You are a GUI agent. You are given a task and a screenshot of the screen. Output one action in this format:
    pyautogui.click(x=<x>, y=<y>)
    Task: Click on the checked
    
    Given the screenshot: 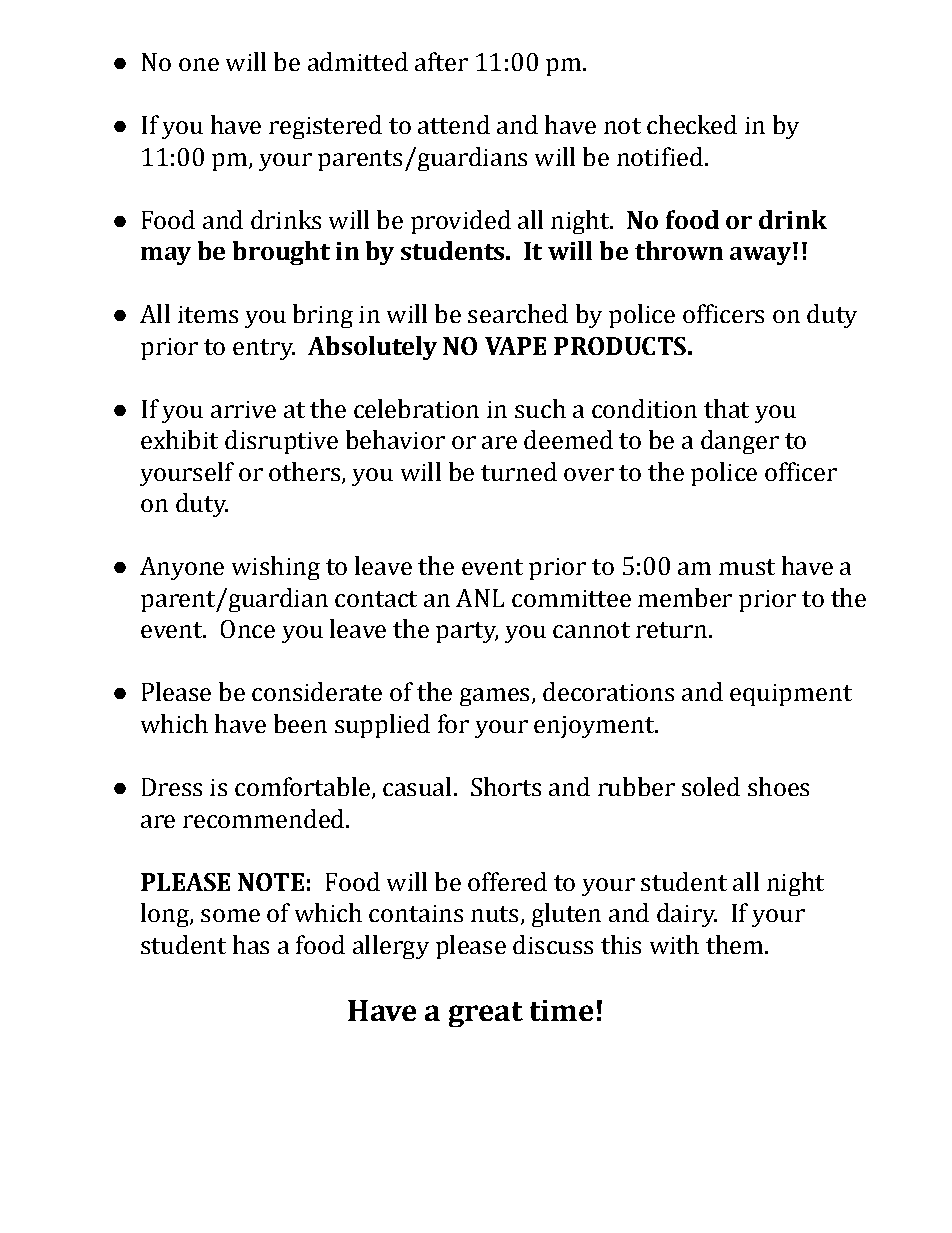 What is the action you would take?
    pyautogui.click(x=692, y=124)
